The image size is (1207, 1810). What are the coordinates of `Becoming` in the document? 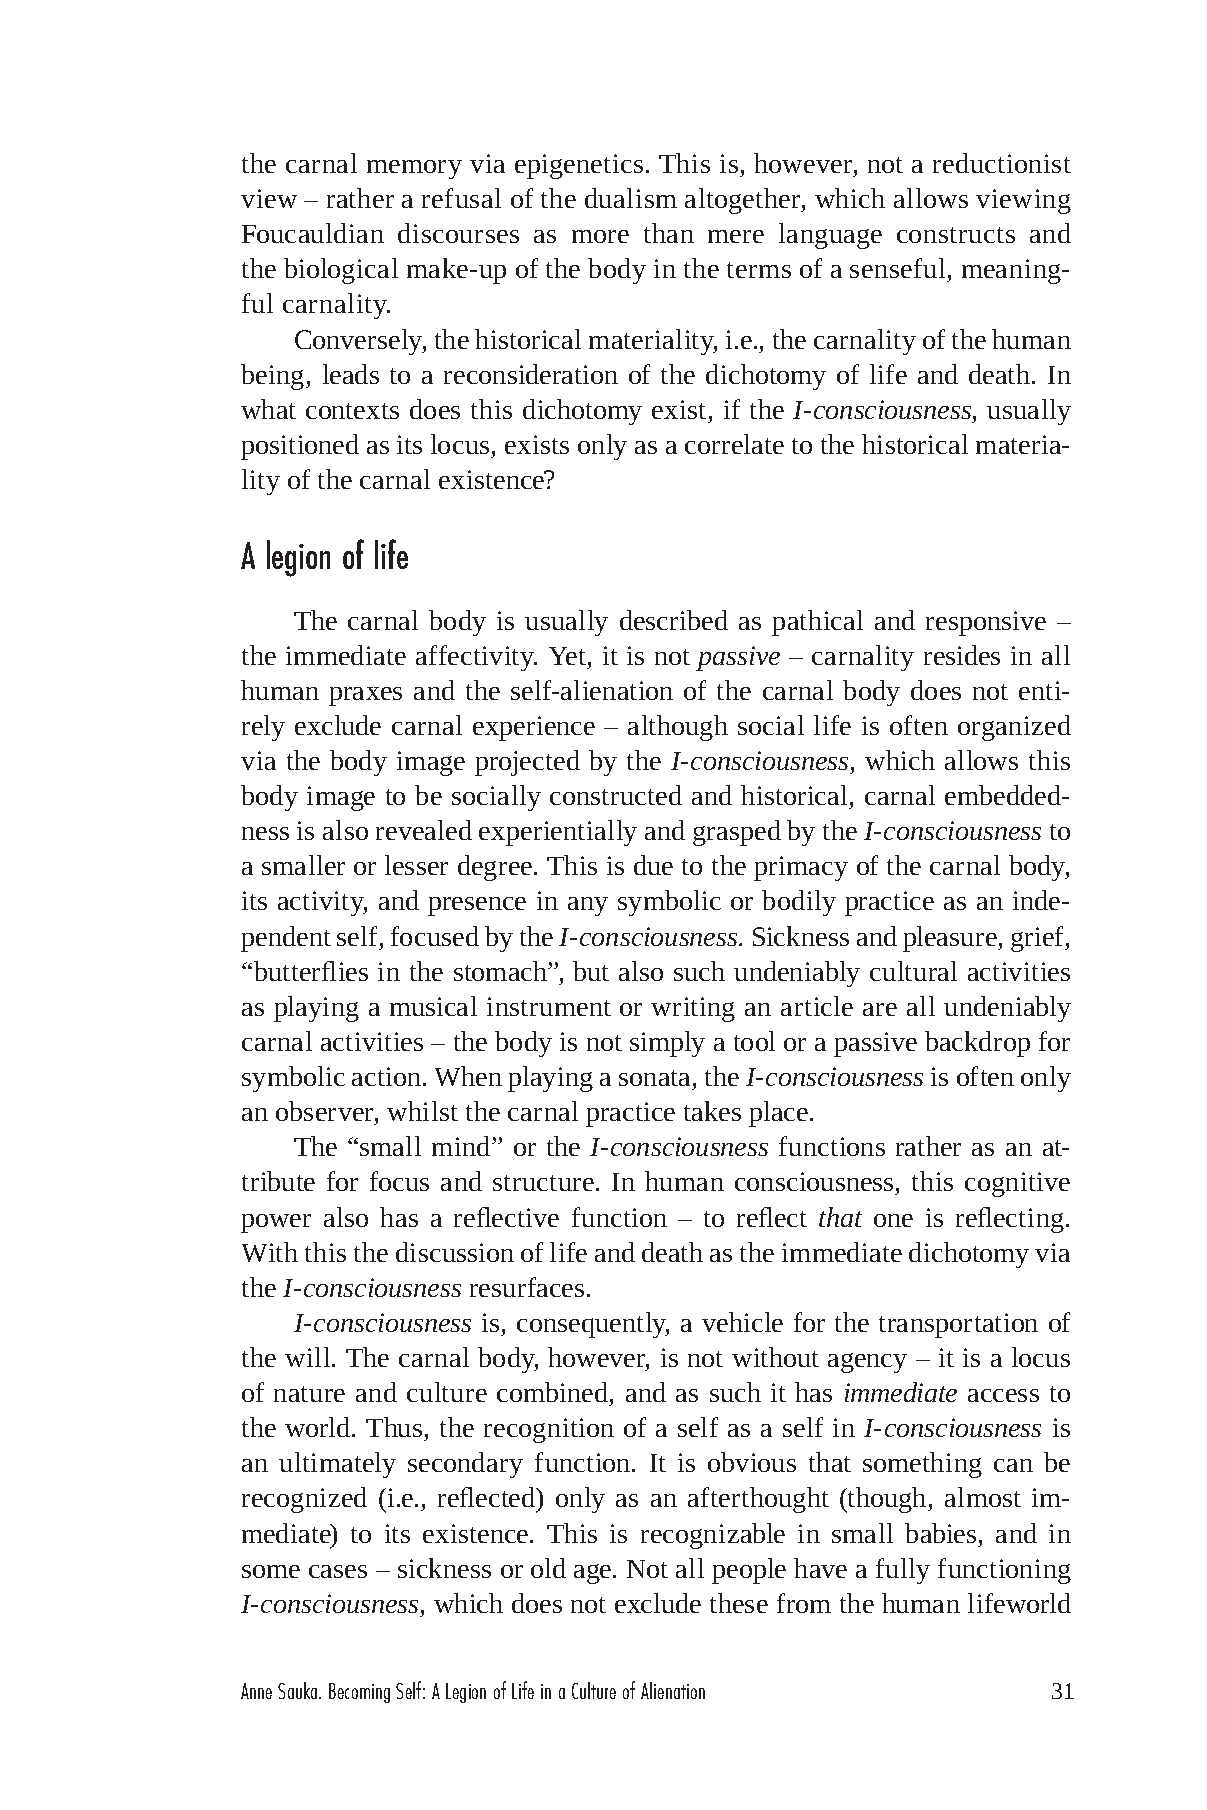 It's located at (359, 1693).
